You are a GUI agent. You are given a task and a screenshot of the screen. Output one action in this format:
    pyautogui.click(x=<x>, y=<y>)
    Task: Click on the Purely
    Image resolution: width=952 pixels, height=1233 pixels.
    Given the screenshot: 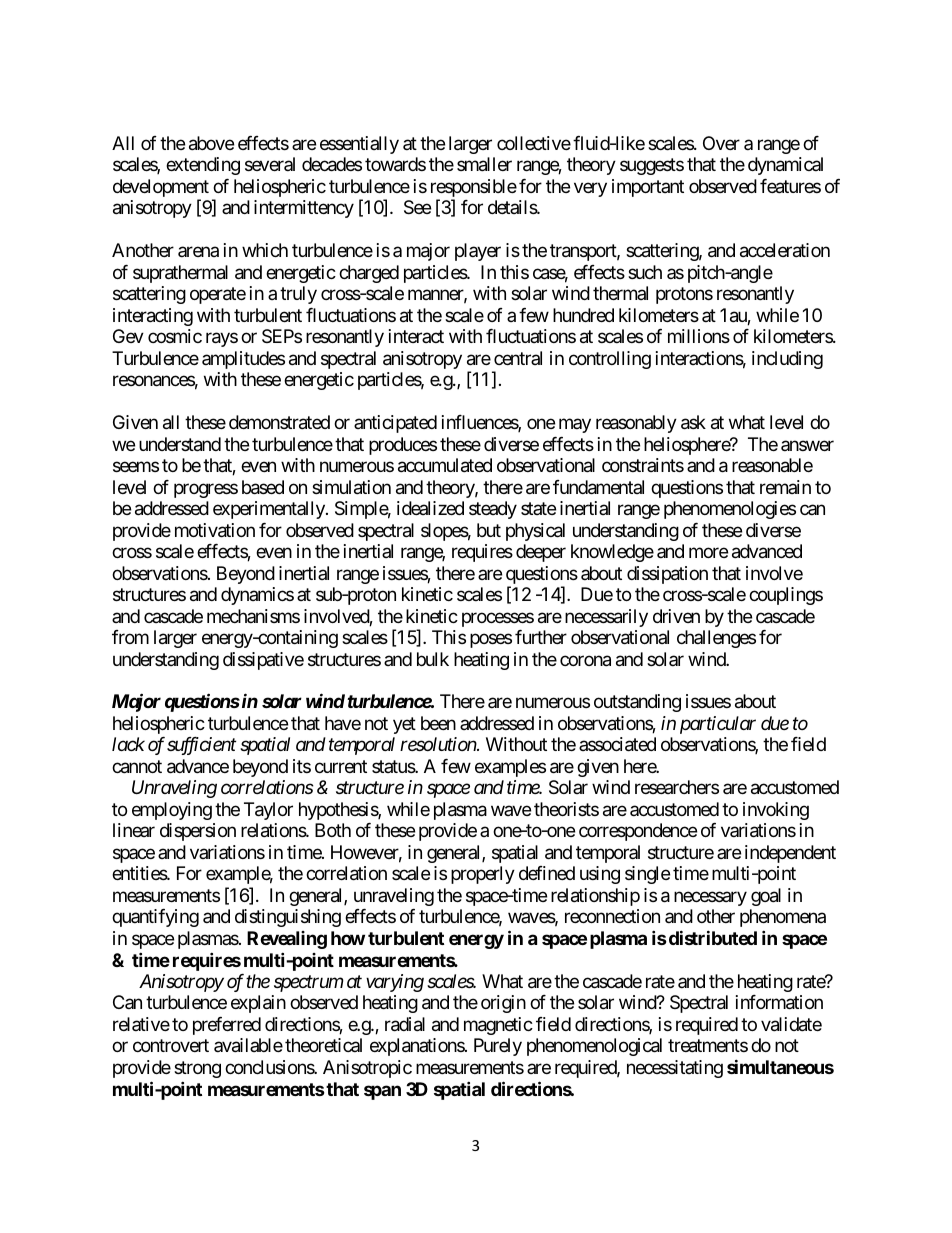 What is the action you would take?
    pyautogui.click(x=498, y=1047)
